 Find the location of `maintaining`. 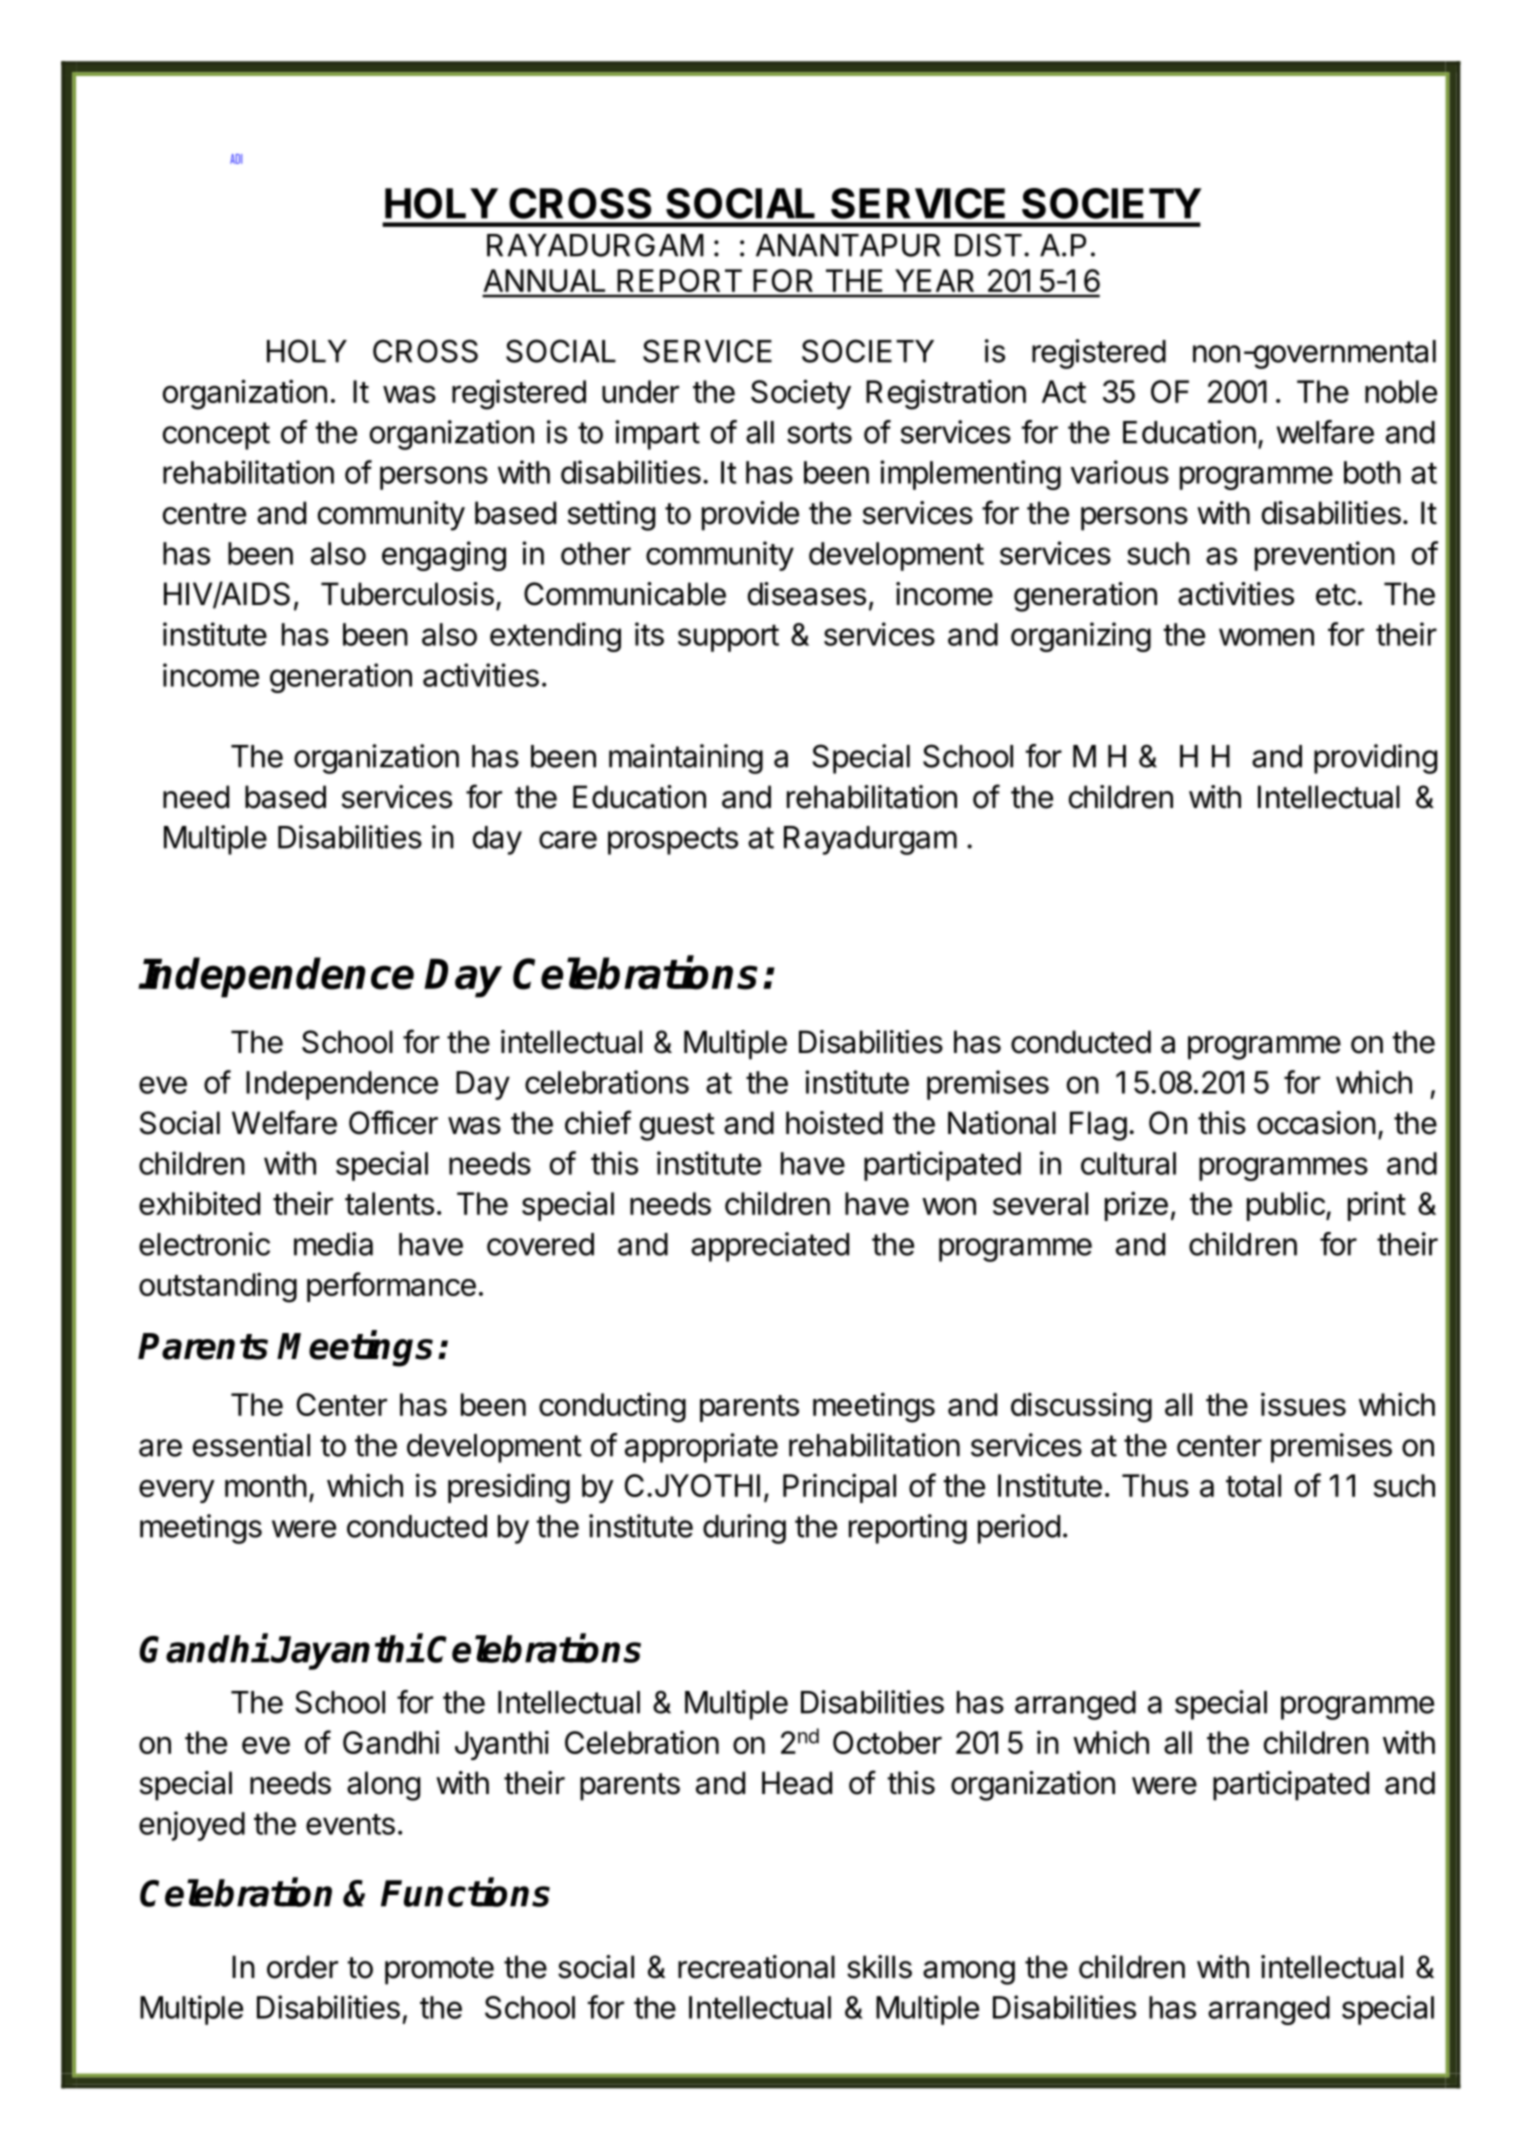

maintaining is located at coordinates (686, 759).
